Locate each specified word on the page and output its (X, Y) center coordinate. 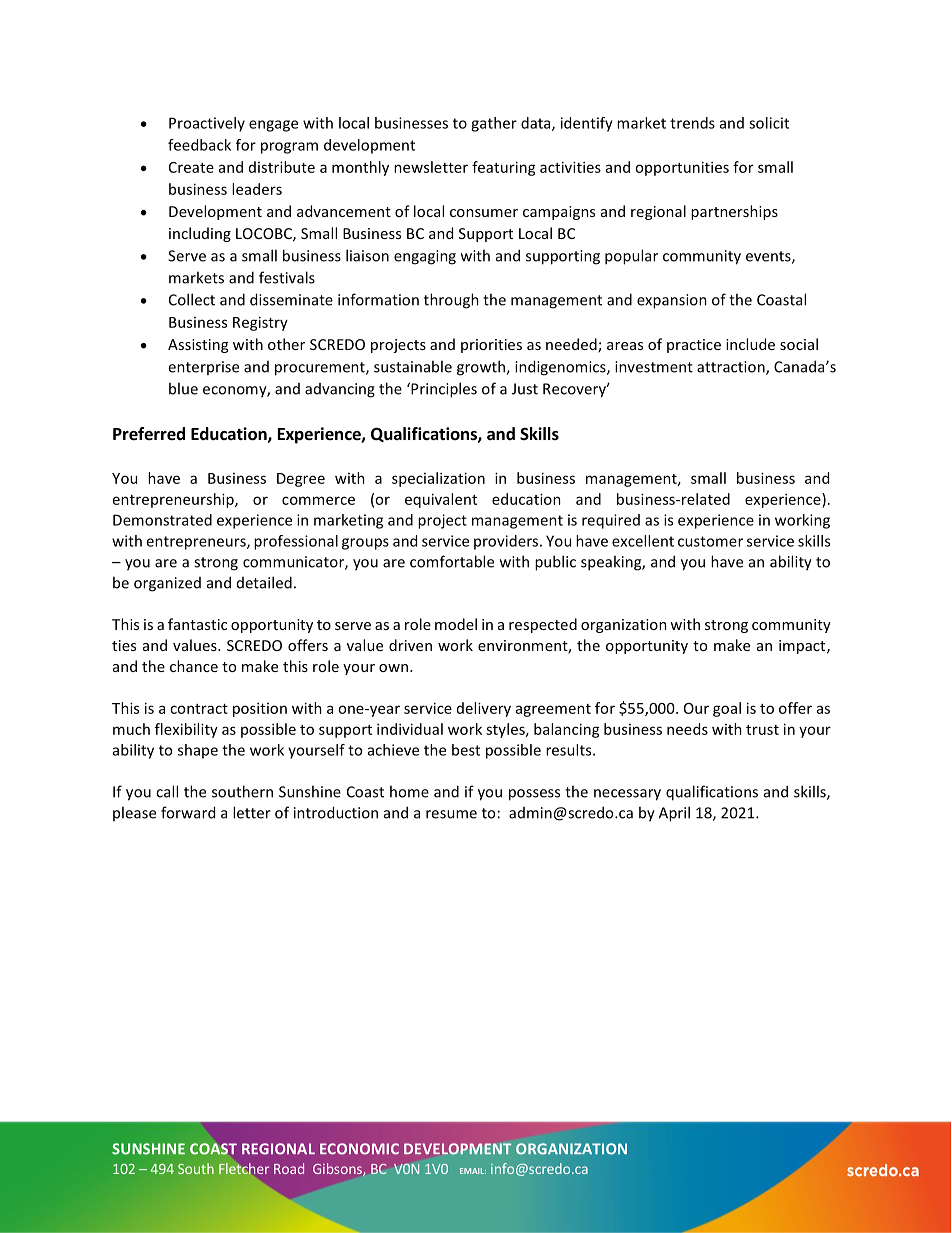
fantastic (197, 624)
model (456, 624)
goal (727, 709)
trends (692, 123)
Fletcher (244, 1168)
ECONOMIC (359, 1149)
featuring (504, 168)
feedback (199, 145)
